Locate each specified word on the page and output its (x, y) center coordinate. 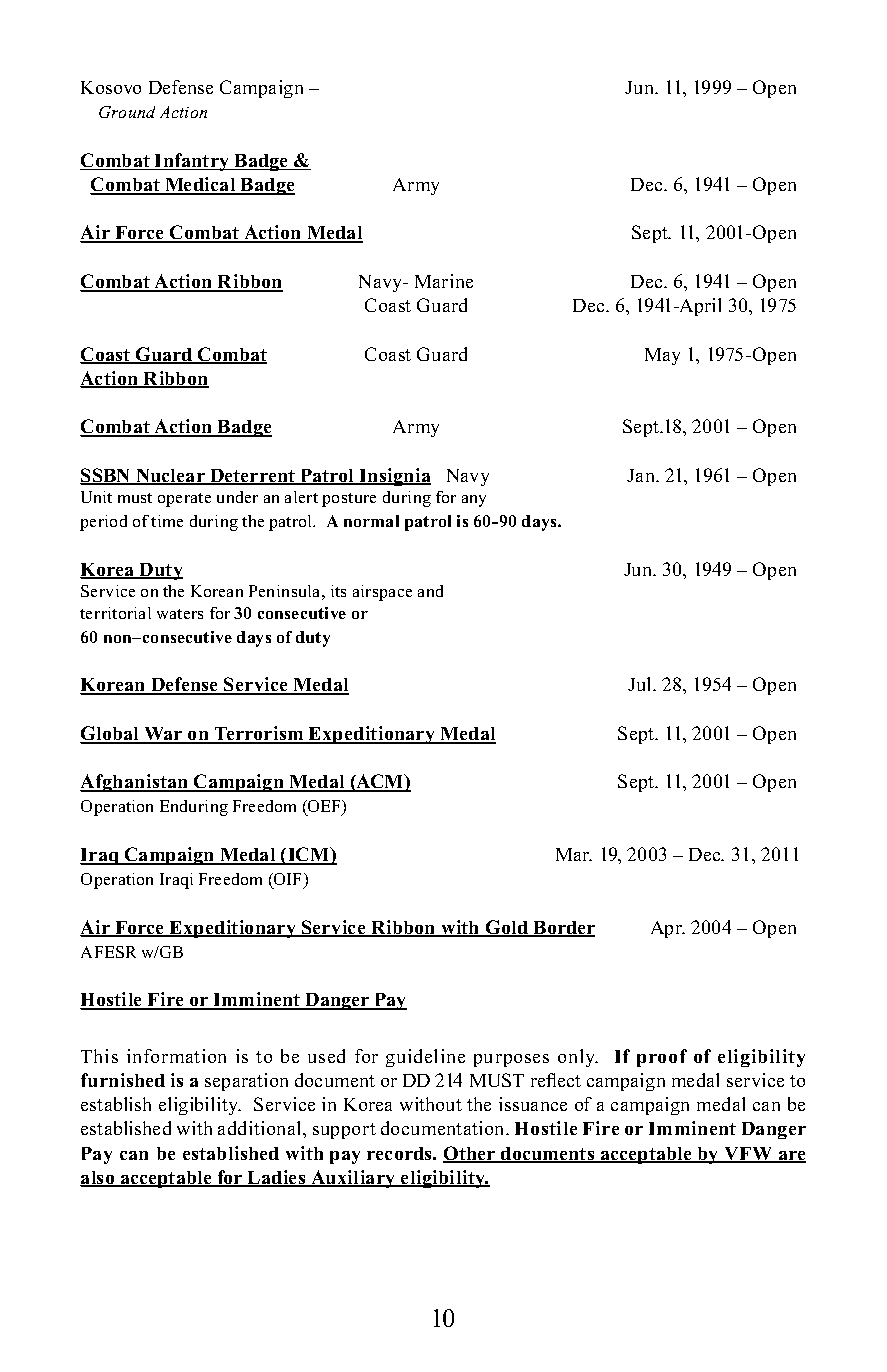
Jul (641, 684)
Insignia (394, 477)
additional (261, 1128)
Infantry (192, 162)
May (662, 356)
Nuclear (170, 477)
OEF (324, 808)
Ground (127, 112)
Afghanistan (135, 783)
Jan (642, 475)
